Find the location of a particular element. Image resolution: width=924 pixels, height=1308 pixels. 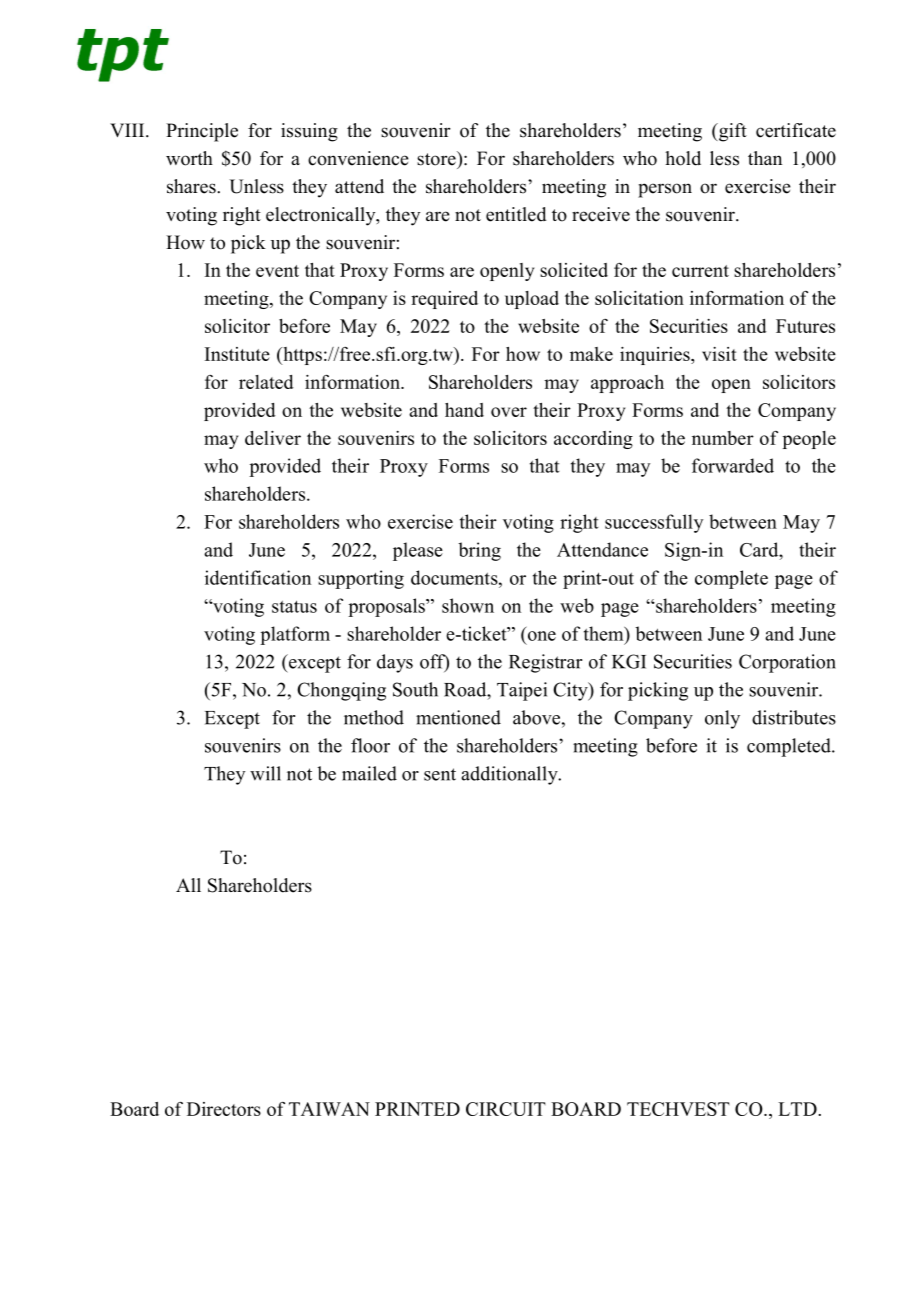

Directors is located at coordinates (224, 1109).
